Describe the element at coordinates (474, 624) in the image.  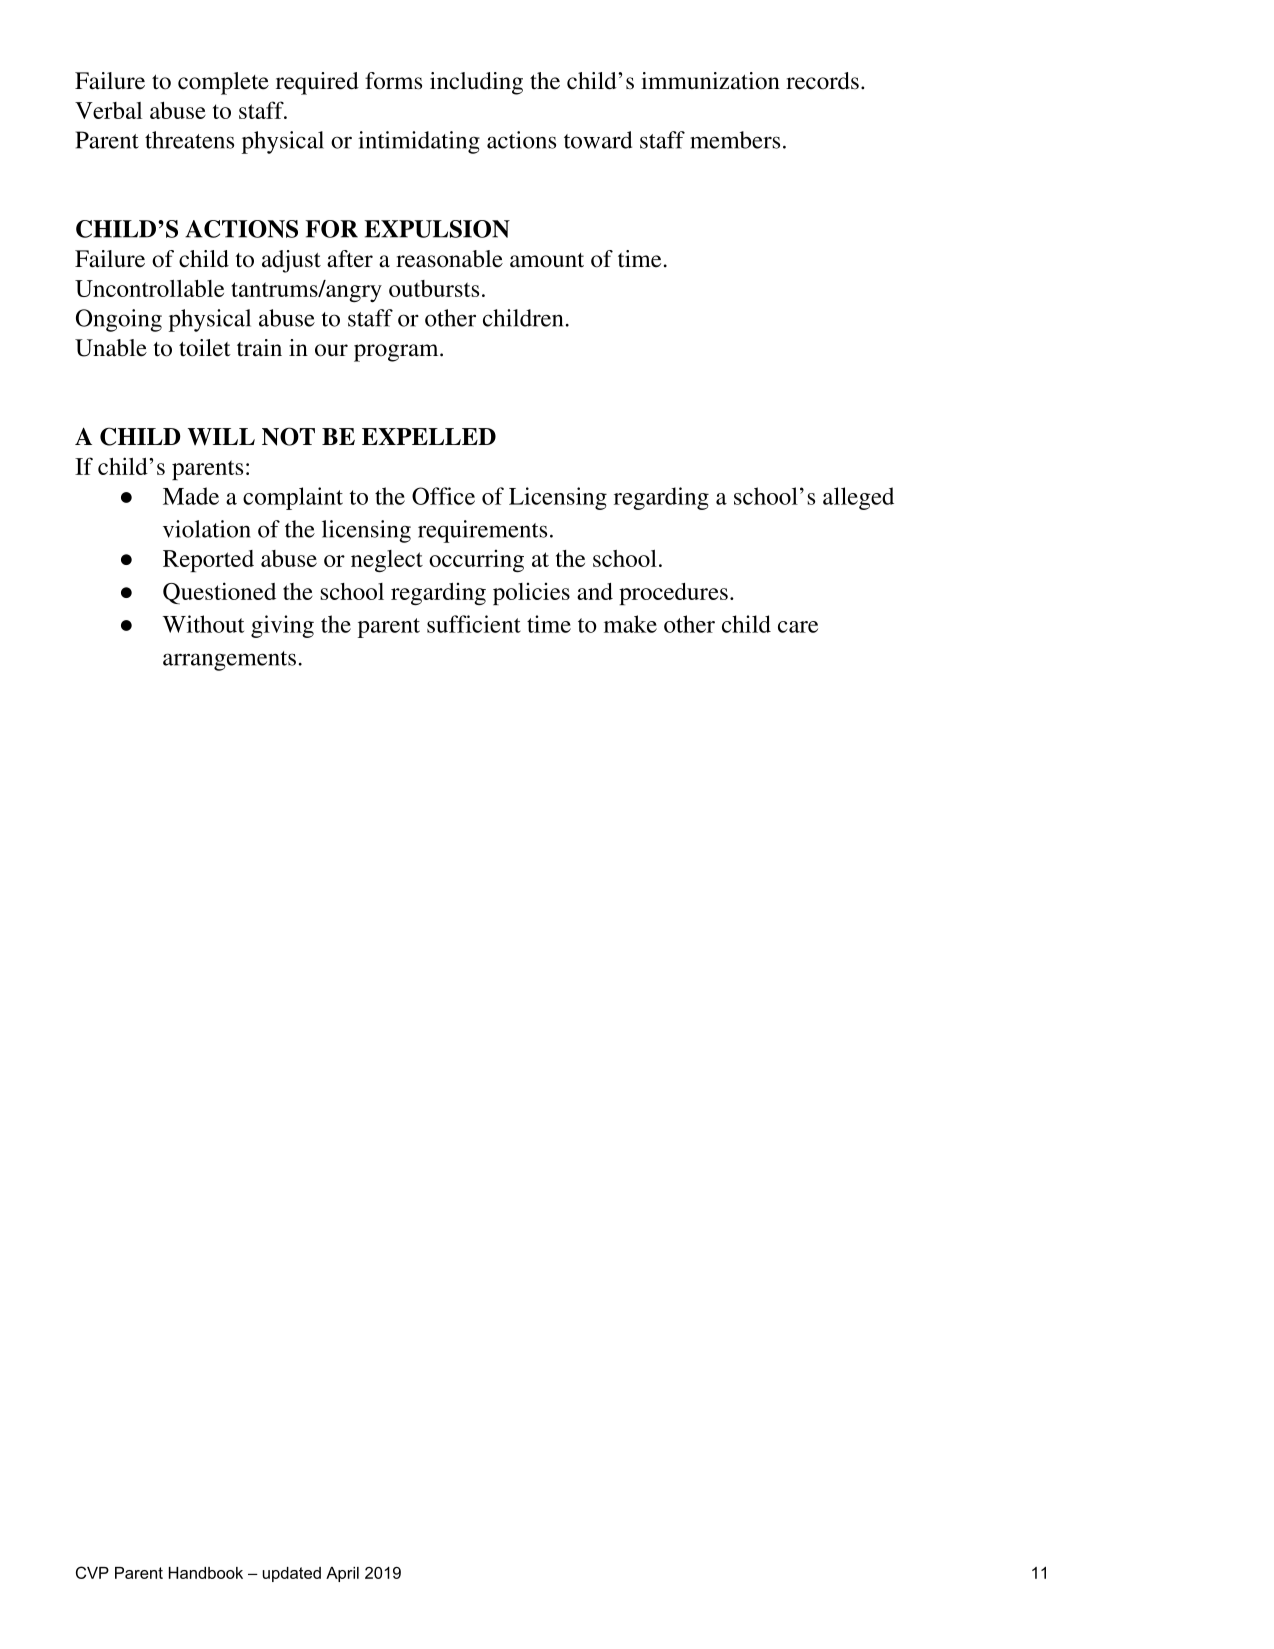
I see `sufficient` at that location.
